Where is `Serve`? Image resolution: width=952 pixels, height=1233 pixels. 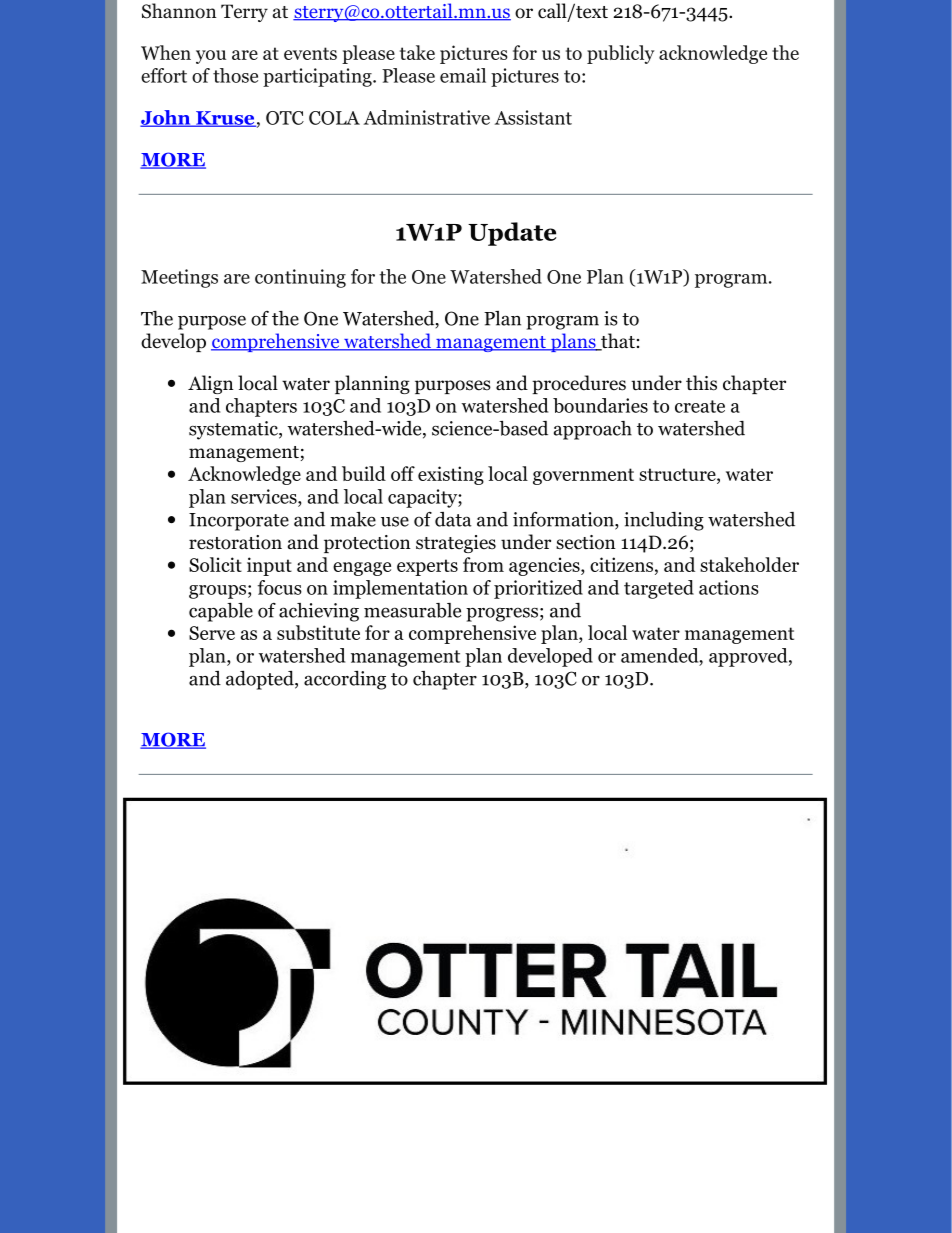 Serve is located at coordinates (212, 633).
